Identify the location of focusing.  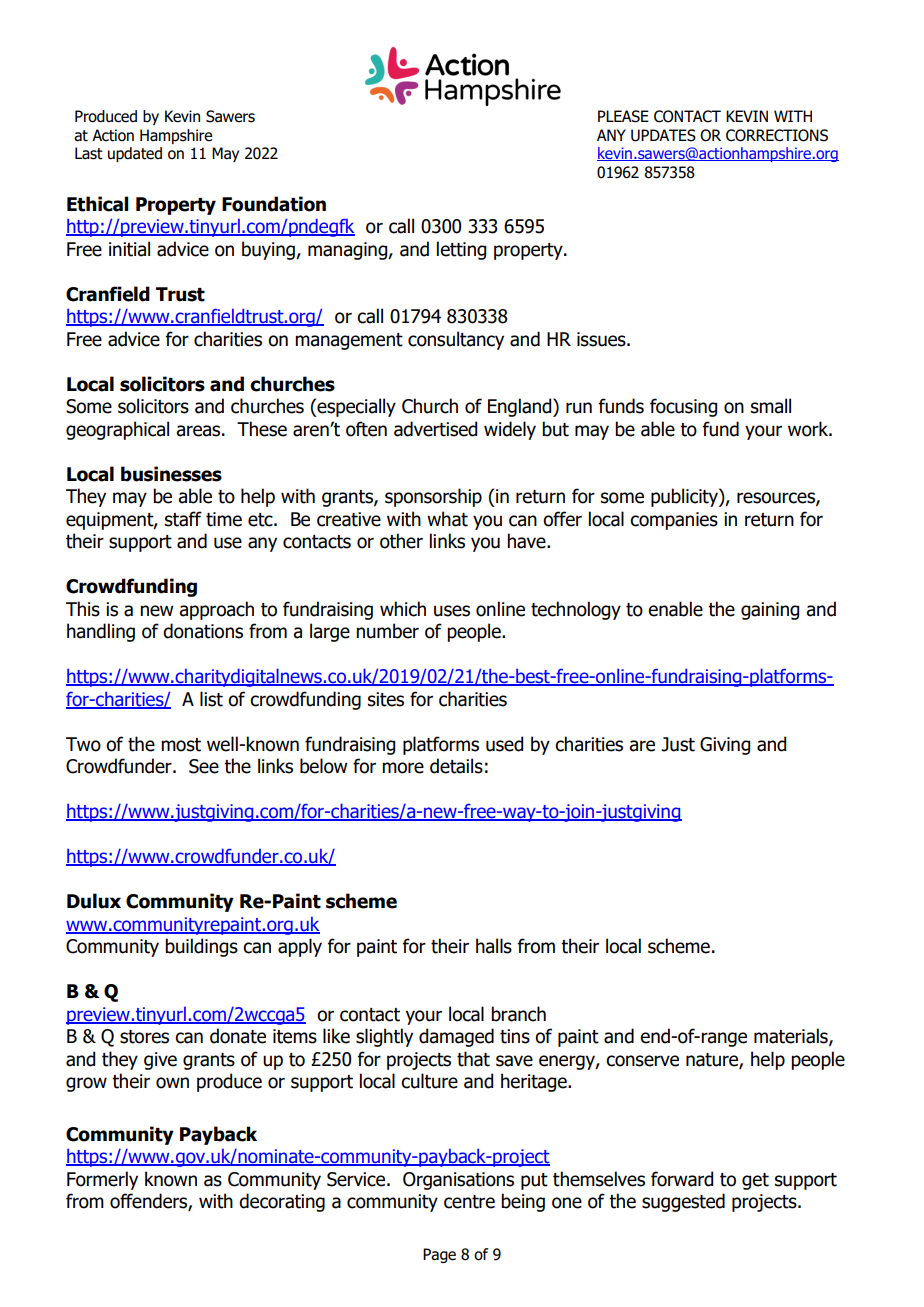
(683, 407).
